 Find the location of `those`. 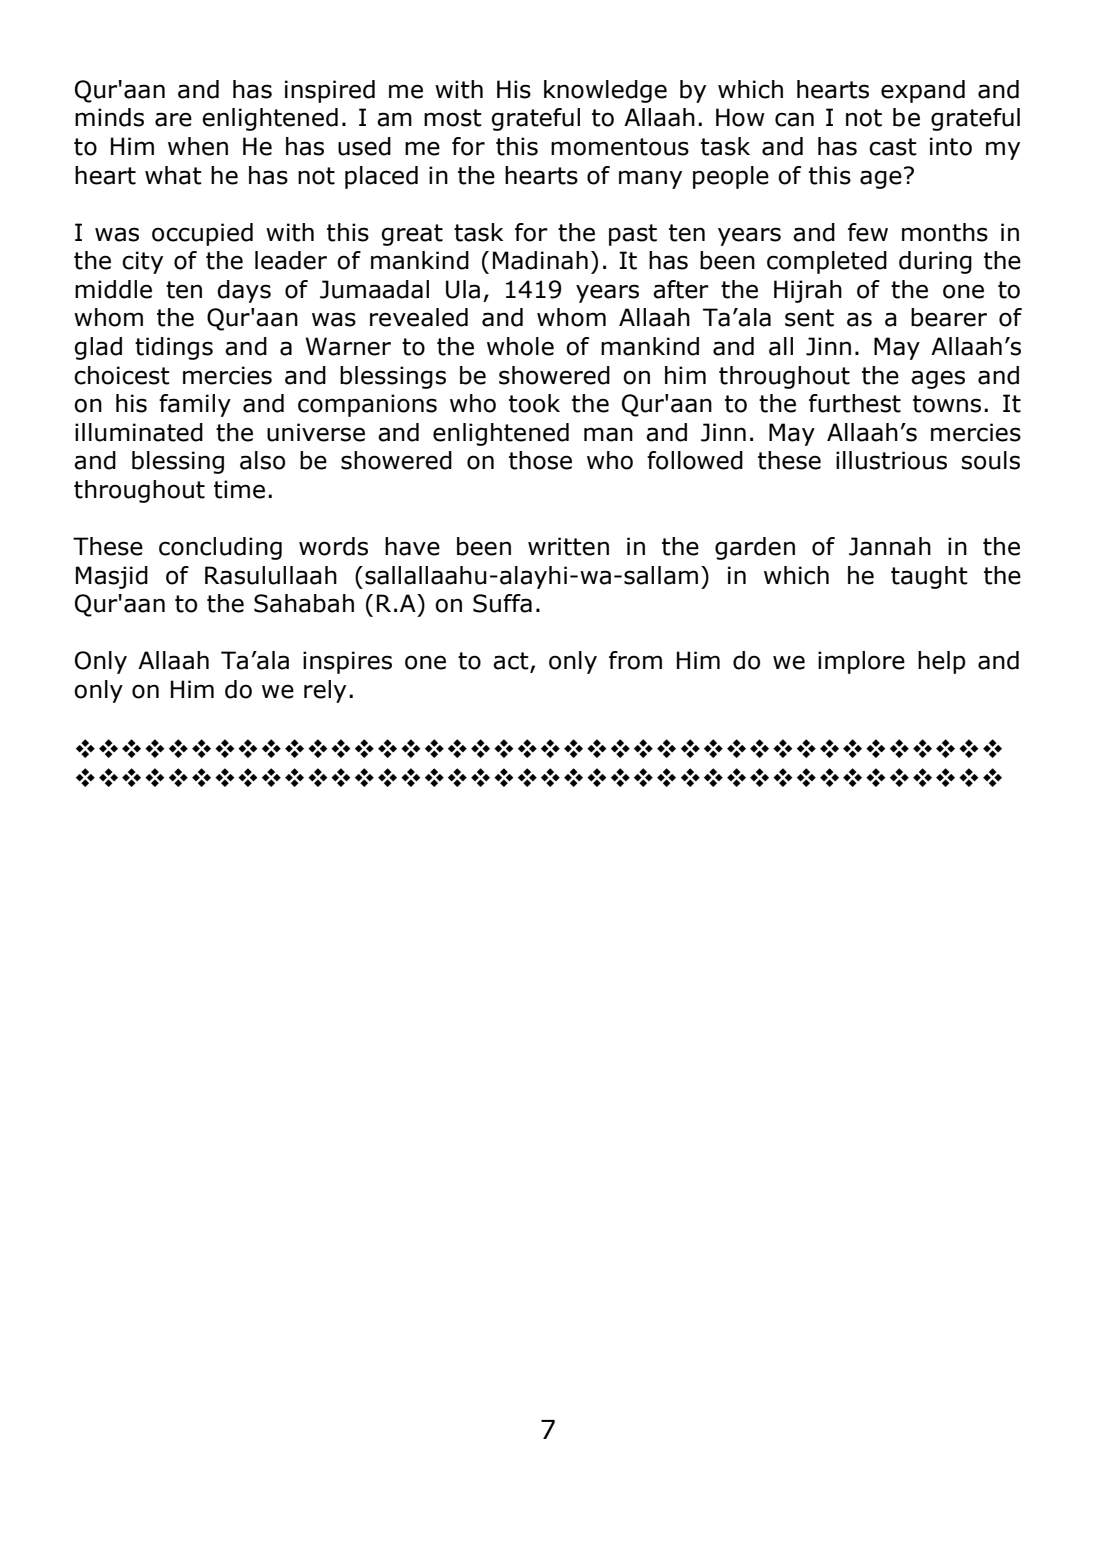

those is located at coordinates (540, 460).
